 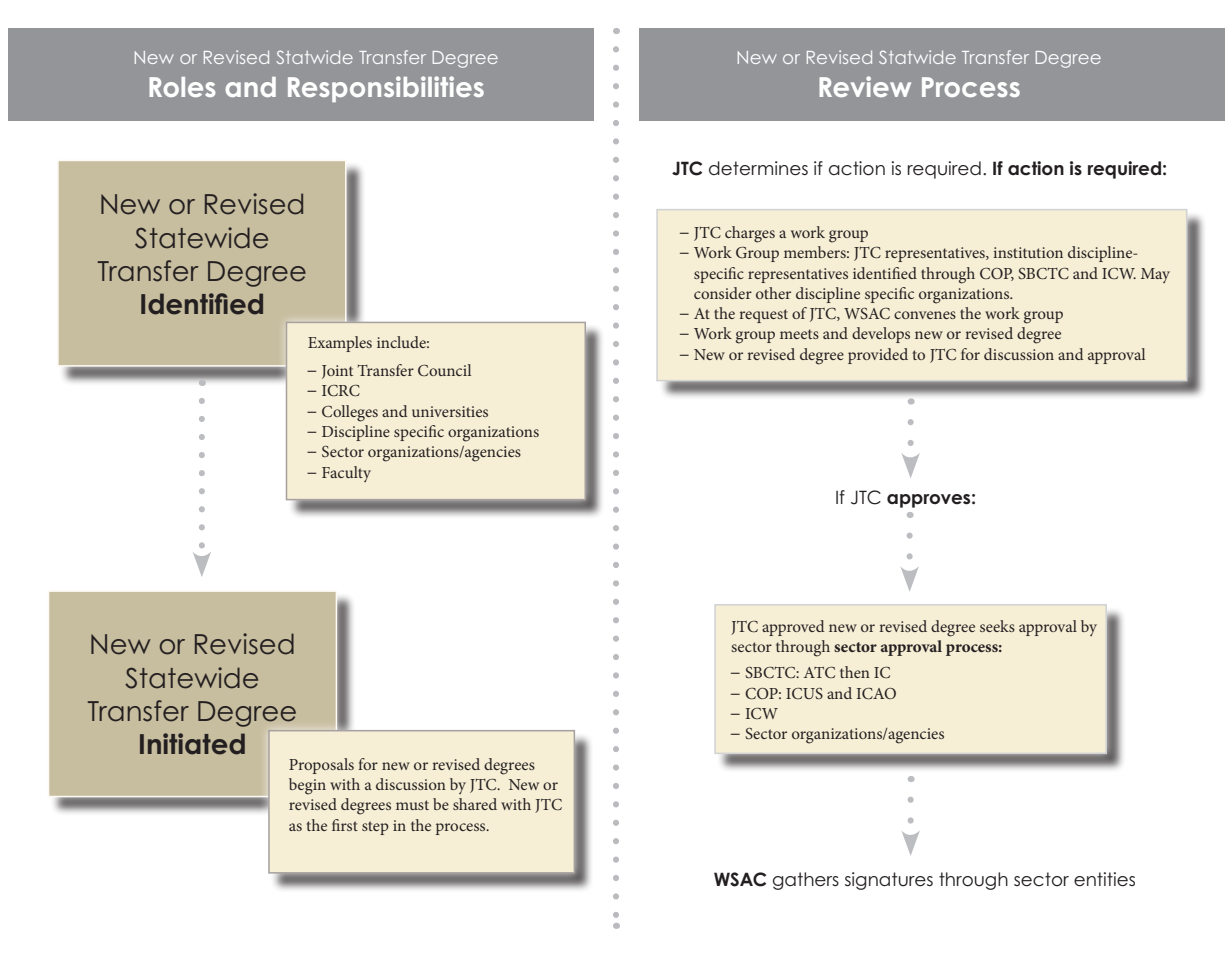 What do you see at coordinates (997, 626) in the screenshot?
I see `seeks` at bounding box center [997, 626].
